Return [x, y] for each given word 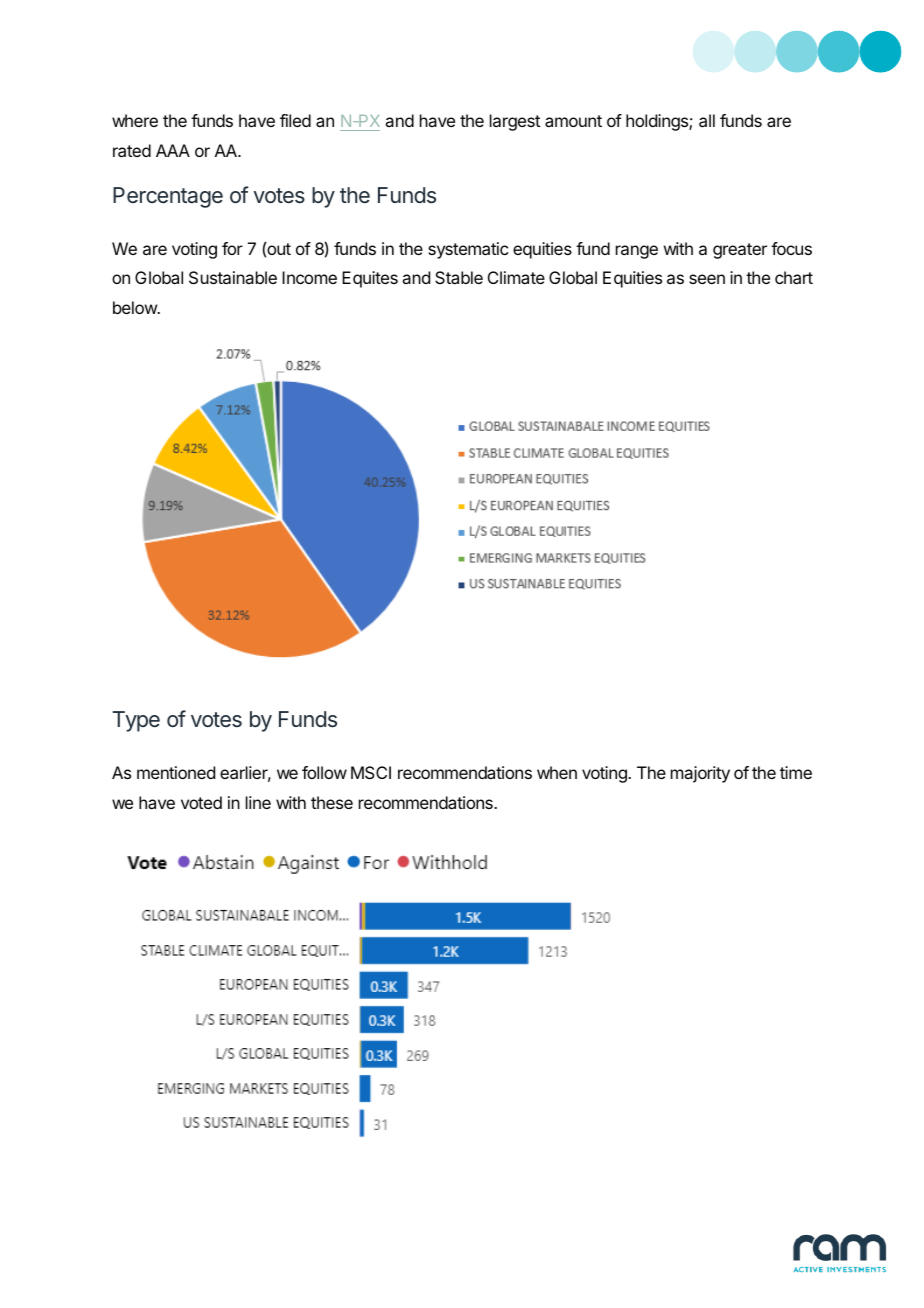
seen [707, 279]
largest [515, 122]
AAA [173, 150]
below [136, 307]
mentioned [176, 772]
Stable [459, 277]
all [707, 120]
